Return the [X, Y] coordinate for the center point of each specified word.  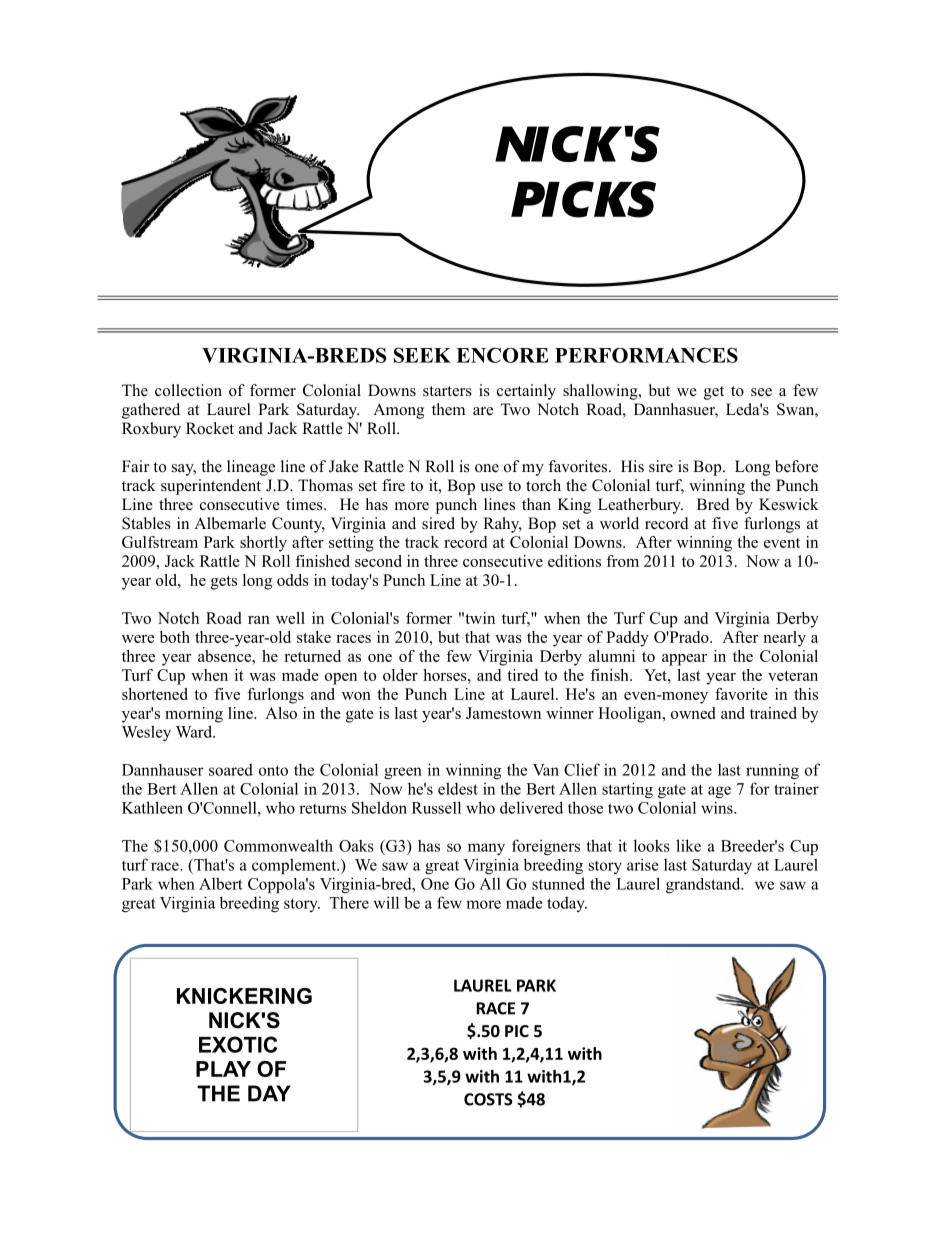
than [536, 504]
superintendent [211, 487]
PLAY [223, 1069]
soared [231, 769]
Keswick [789, 504]
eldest [458, 788]
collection [188, 390]
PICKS [583, 199]
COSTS [488, 1099]
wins [718, 807]
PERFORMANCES [646, 355]
